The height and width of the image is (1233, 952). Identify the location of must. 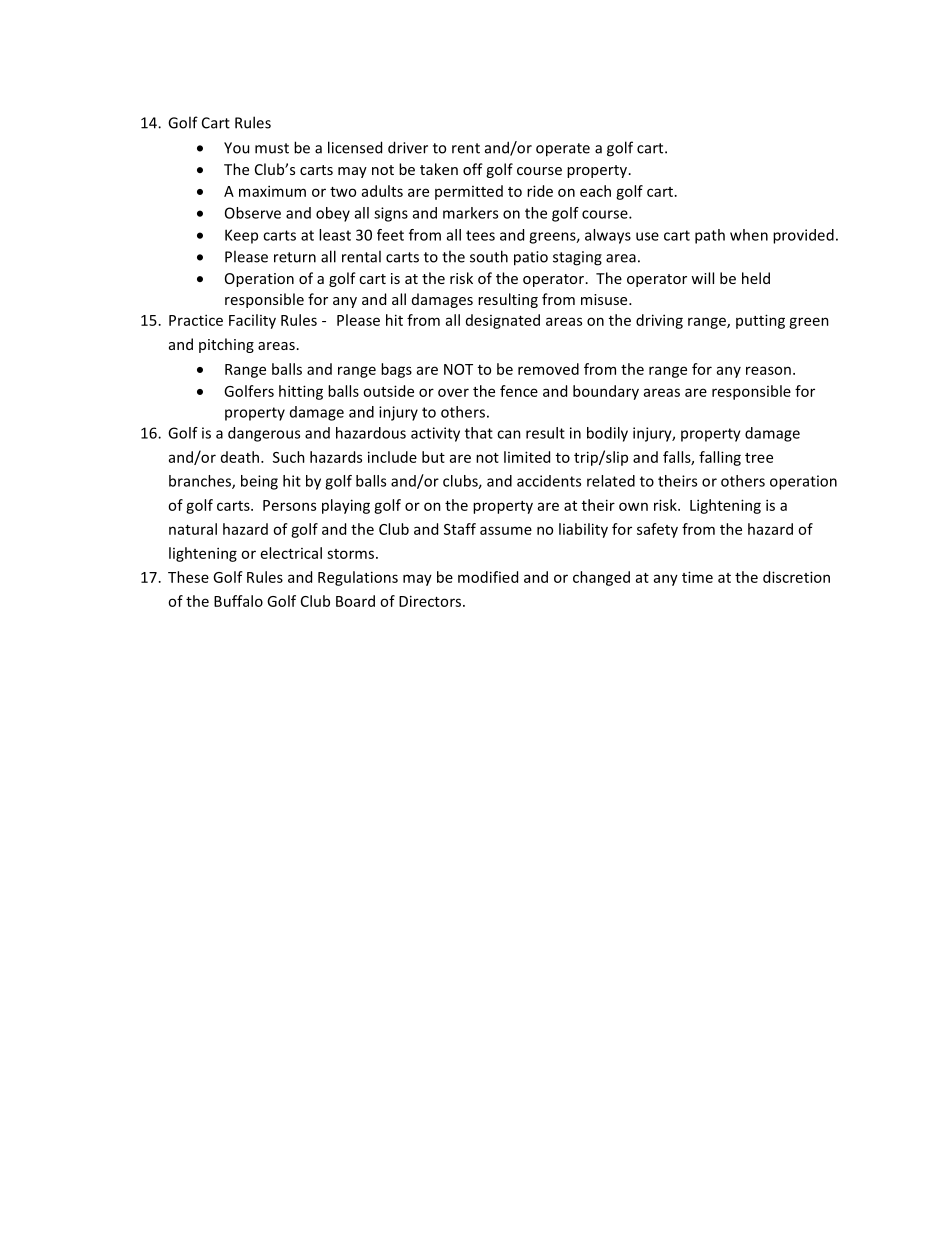
(272, 148).
